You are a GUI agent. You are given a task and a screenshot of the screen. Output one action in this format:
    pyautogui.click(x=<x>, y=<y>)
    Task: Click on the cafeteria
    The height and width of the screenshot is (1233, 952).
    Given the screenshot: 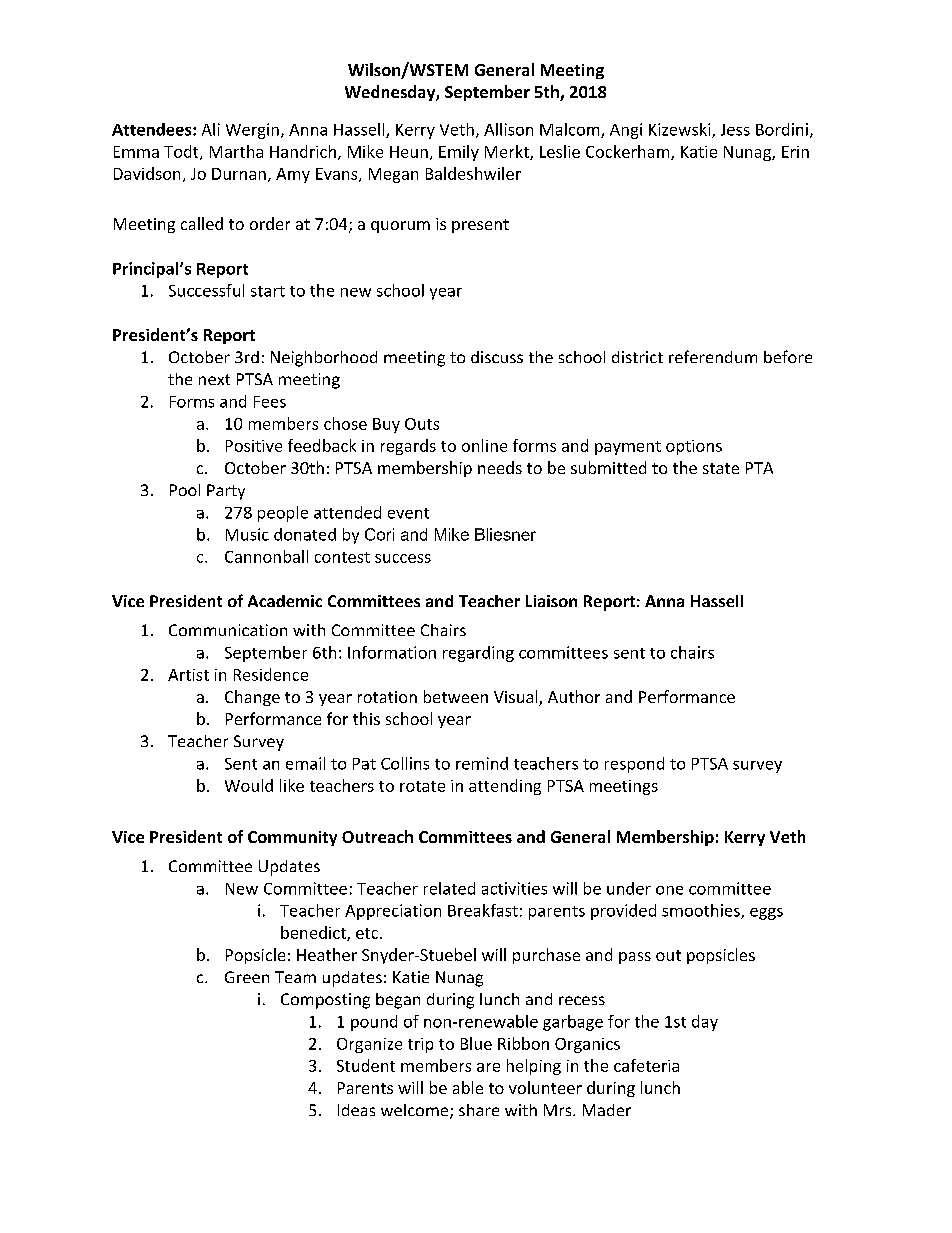 What is the action you would take?
    pyautogui.click(x=646, y=1065)
